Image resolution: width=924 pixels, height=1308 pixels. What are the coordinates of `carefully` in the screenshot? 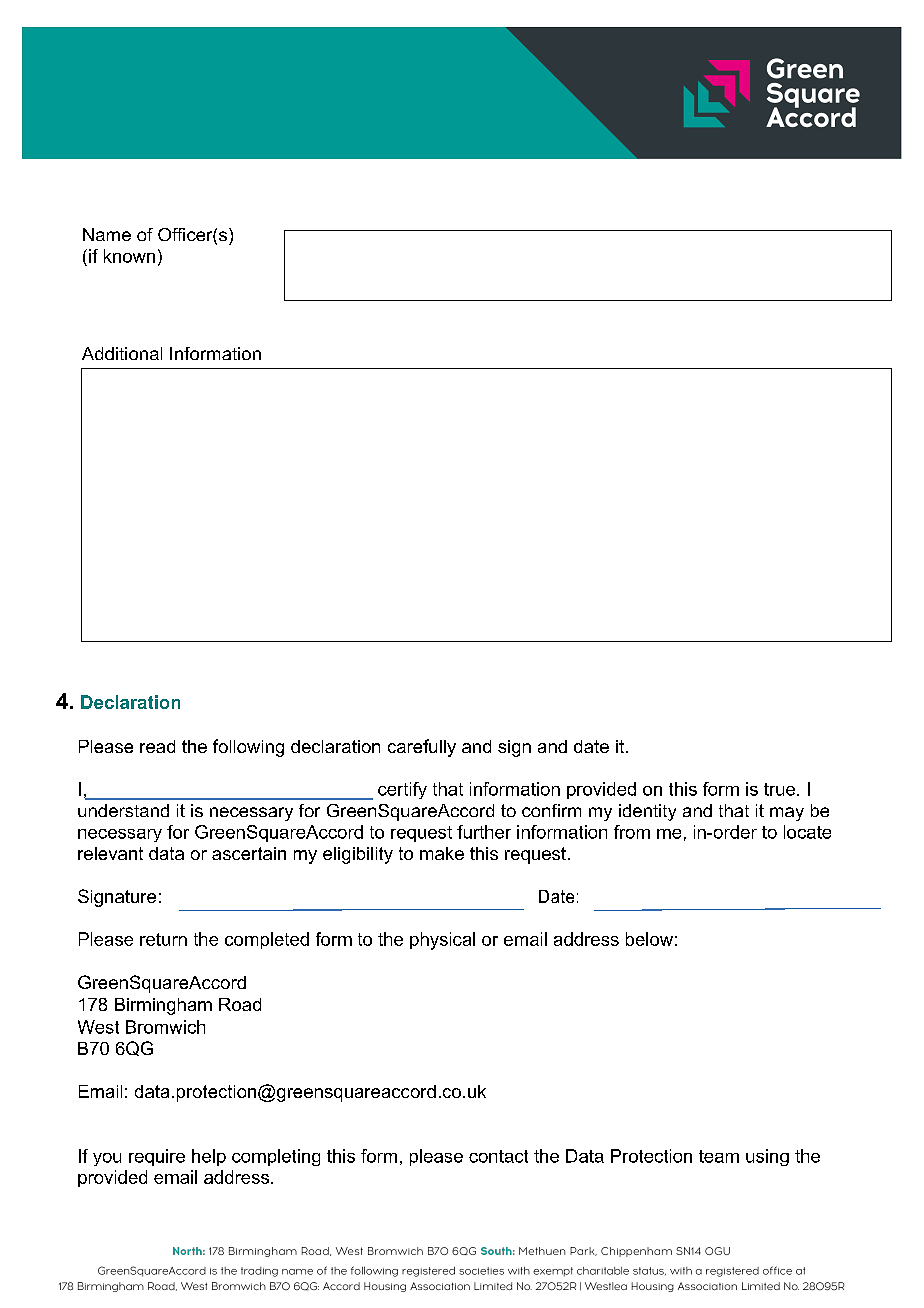 It's located at (422, 748).
